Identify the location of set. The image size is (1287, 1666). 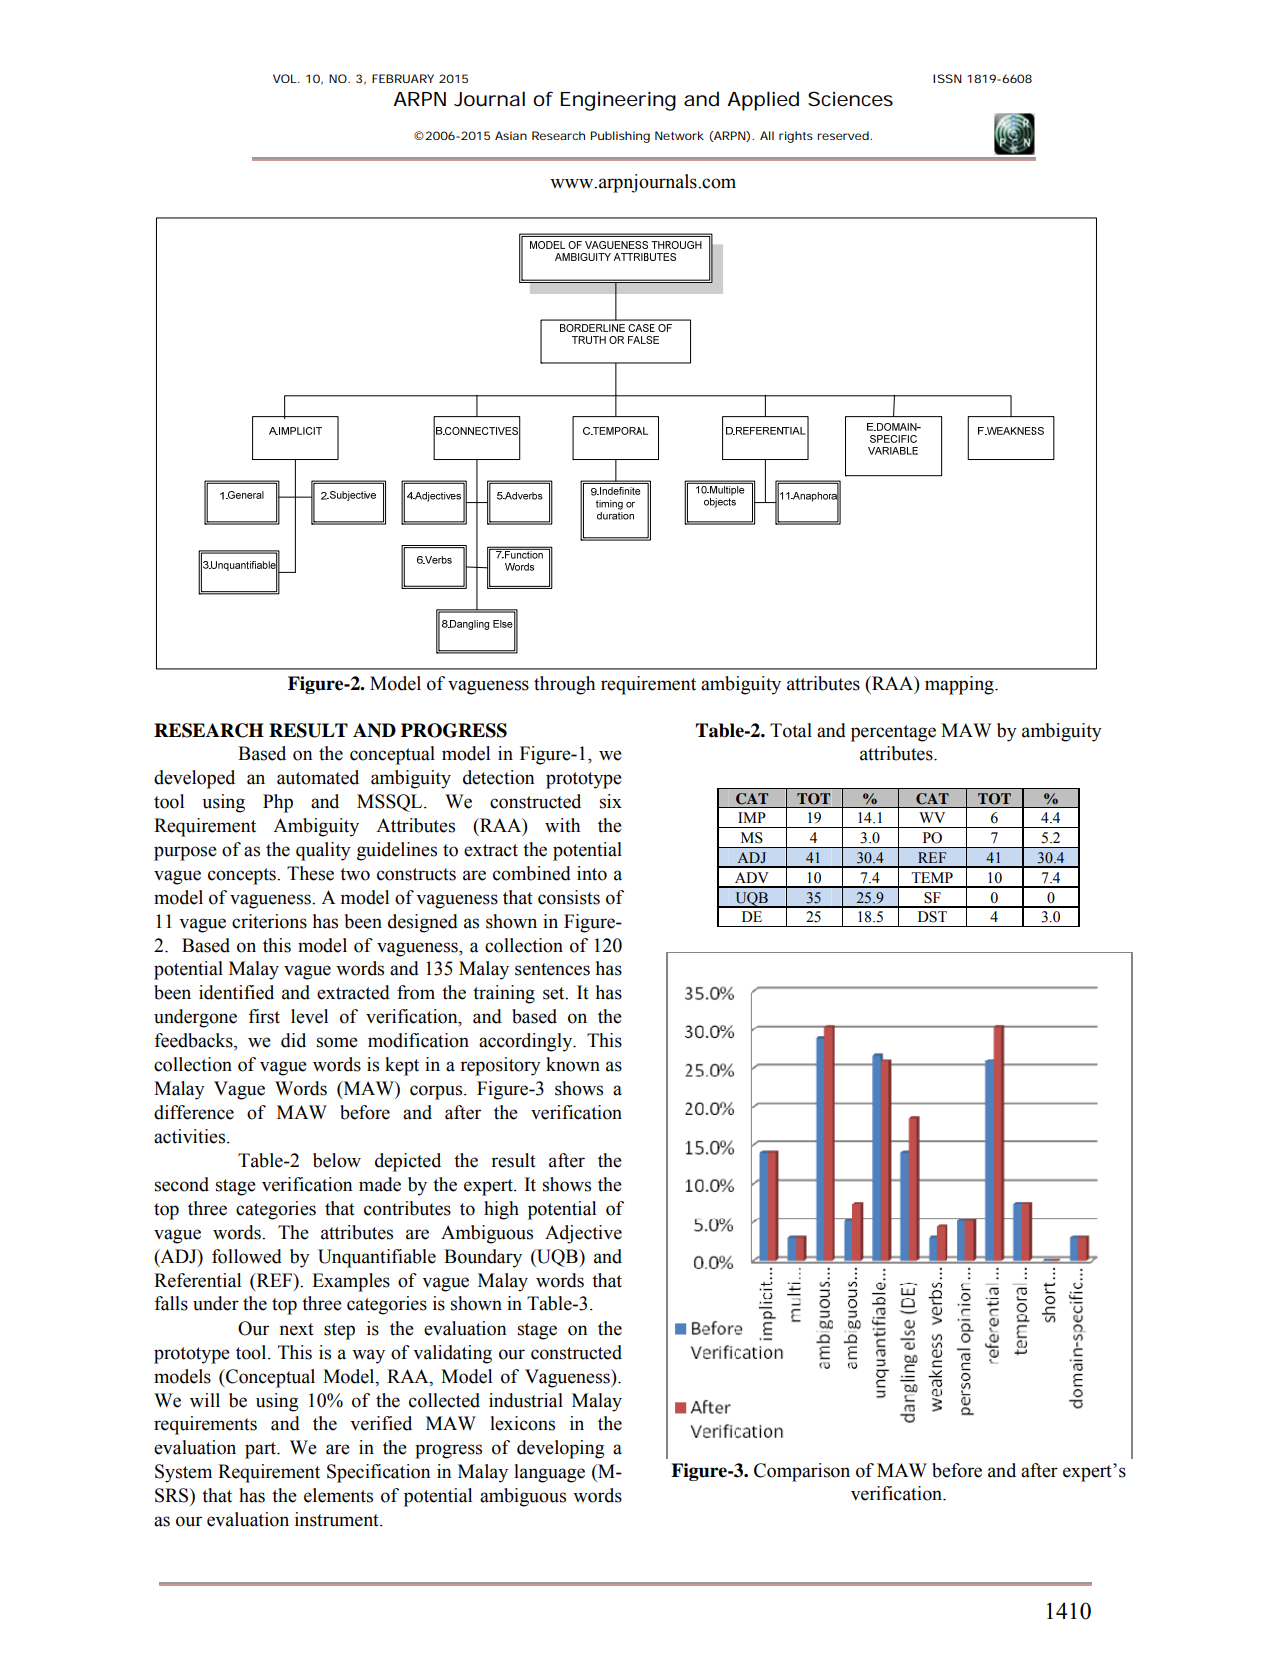
(555, 993).
